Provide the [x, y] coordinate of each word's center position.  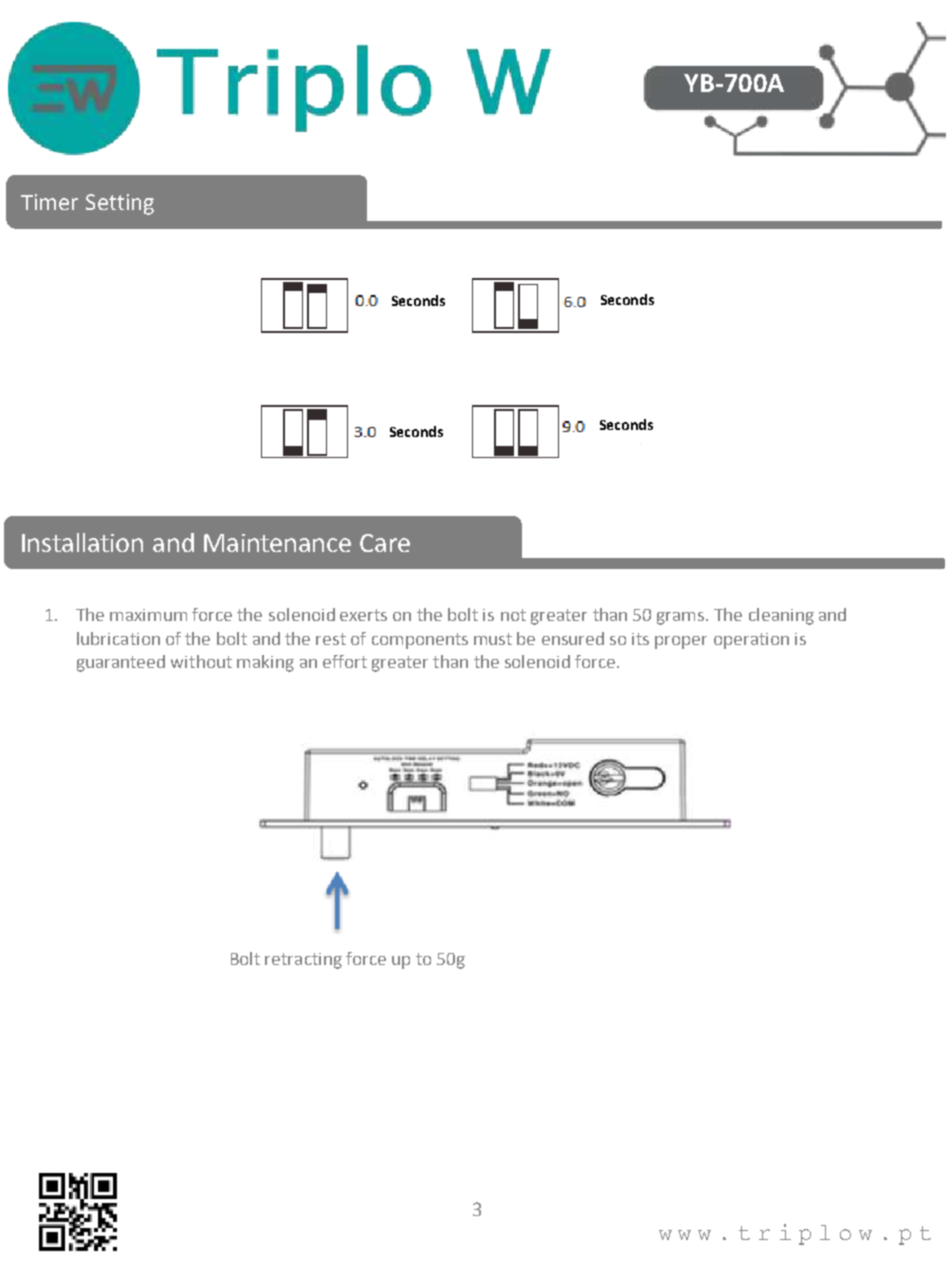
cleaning [781, 616]
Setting [120, 204]
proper [681, 642]
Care [385, 543]
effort [345, 661]
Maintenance [277, 543]
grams [682, 618]
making [265, 663]
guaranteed [121, 663]
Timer [49, 202]
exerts [363, 615]
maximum [148, 615]
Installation [82, 542]
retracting [303, 961]
